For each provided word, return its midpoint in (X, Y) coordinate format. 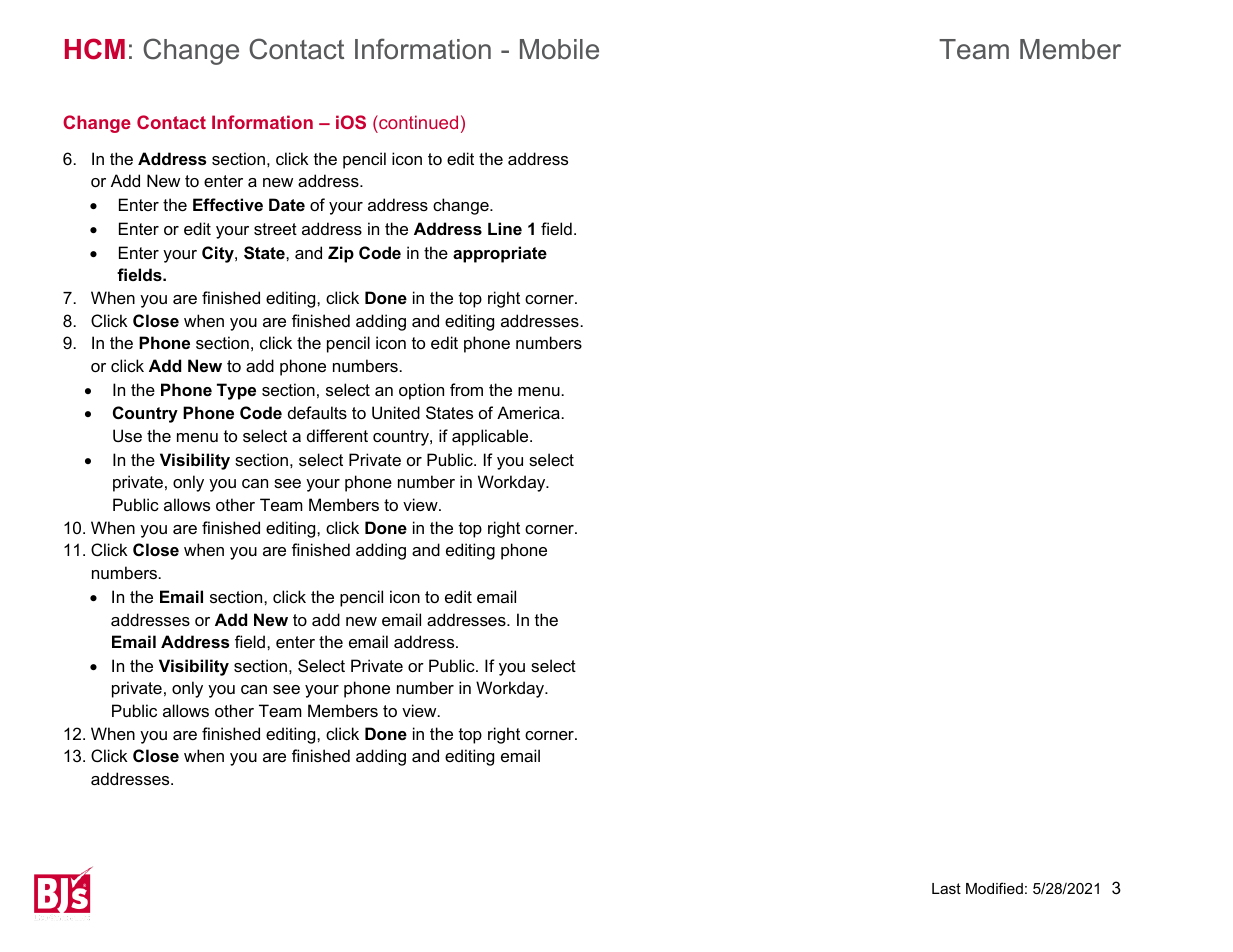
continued (417, 122)
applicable (491, 437)
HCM (95, 49)
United (396, 412)
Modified (994, 888)
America (528, 412)
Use (127, 435)
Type (236, 391)
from (466, 389)
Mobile (559, 49)
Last (946, 888)
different (337, 435)
